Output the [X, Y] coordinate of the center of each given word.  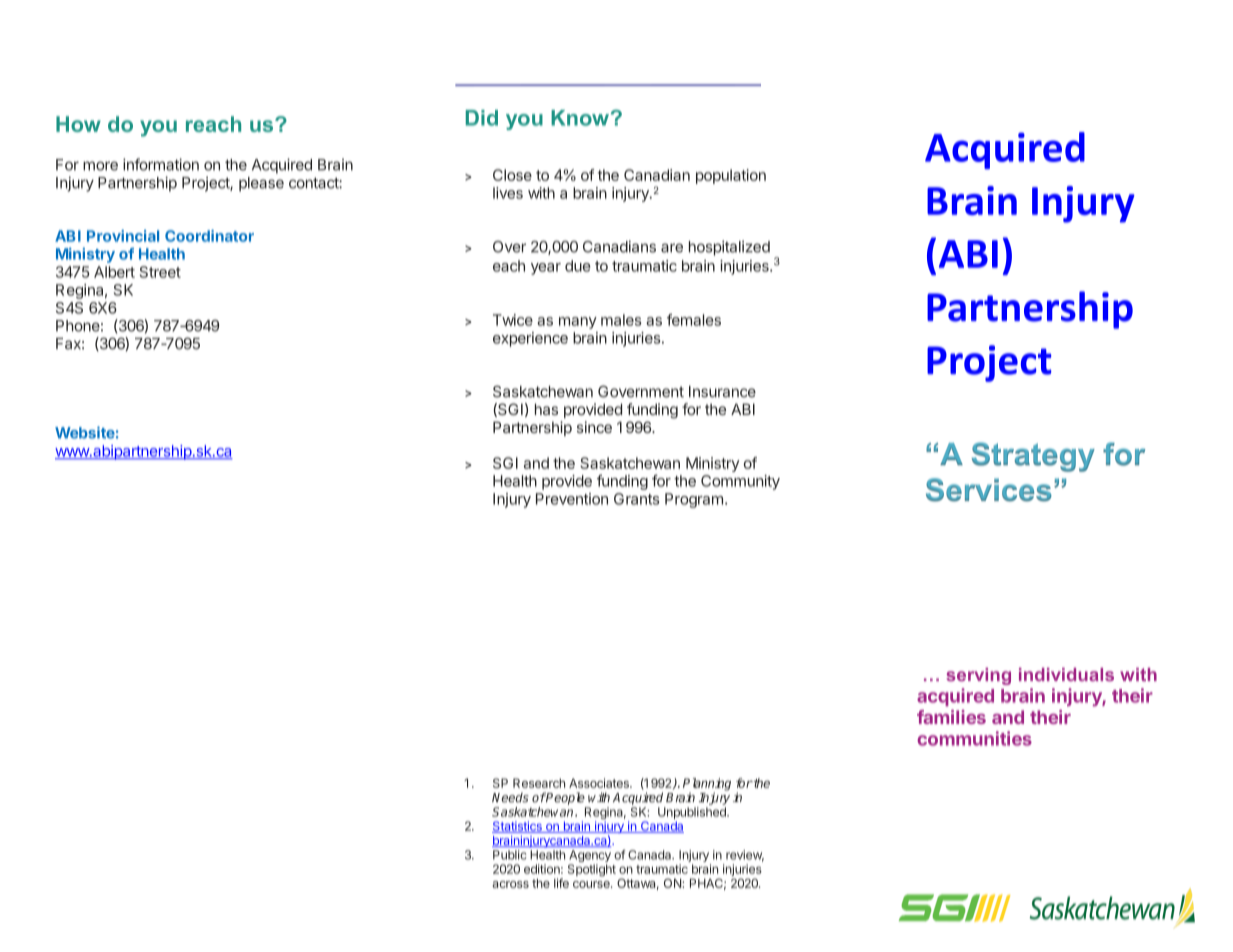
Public [510, 855]
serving [978, 676]
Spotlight [592, 870]
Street [160, 272]
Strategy [1033, 457]
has [546, 409]
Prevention [572, 499]
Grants [636, 499]
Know [580, 118]
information [161, 164]
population [731, 176]
